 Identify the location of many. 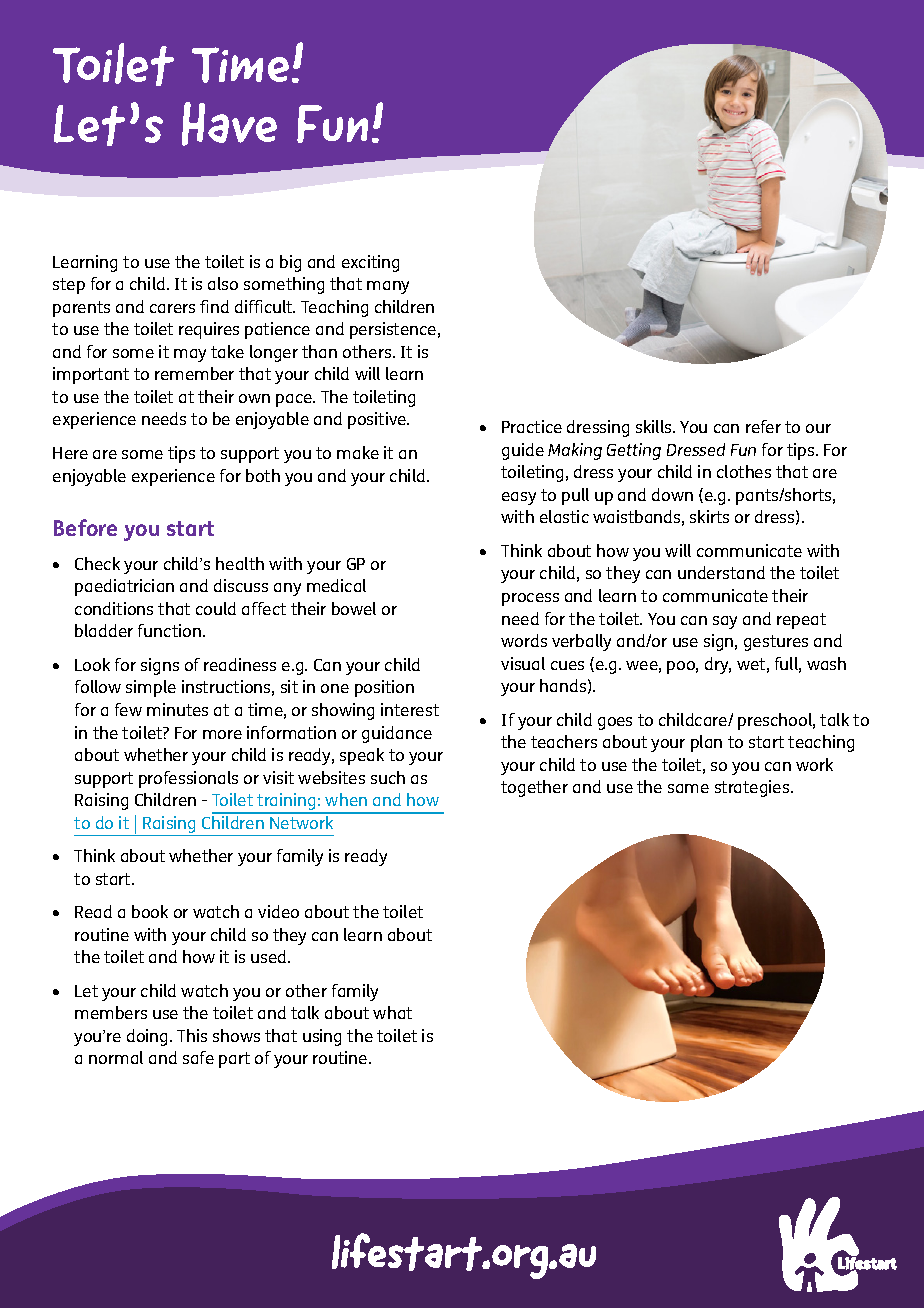
(388, 287).
